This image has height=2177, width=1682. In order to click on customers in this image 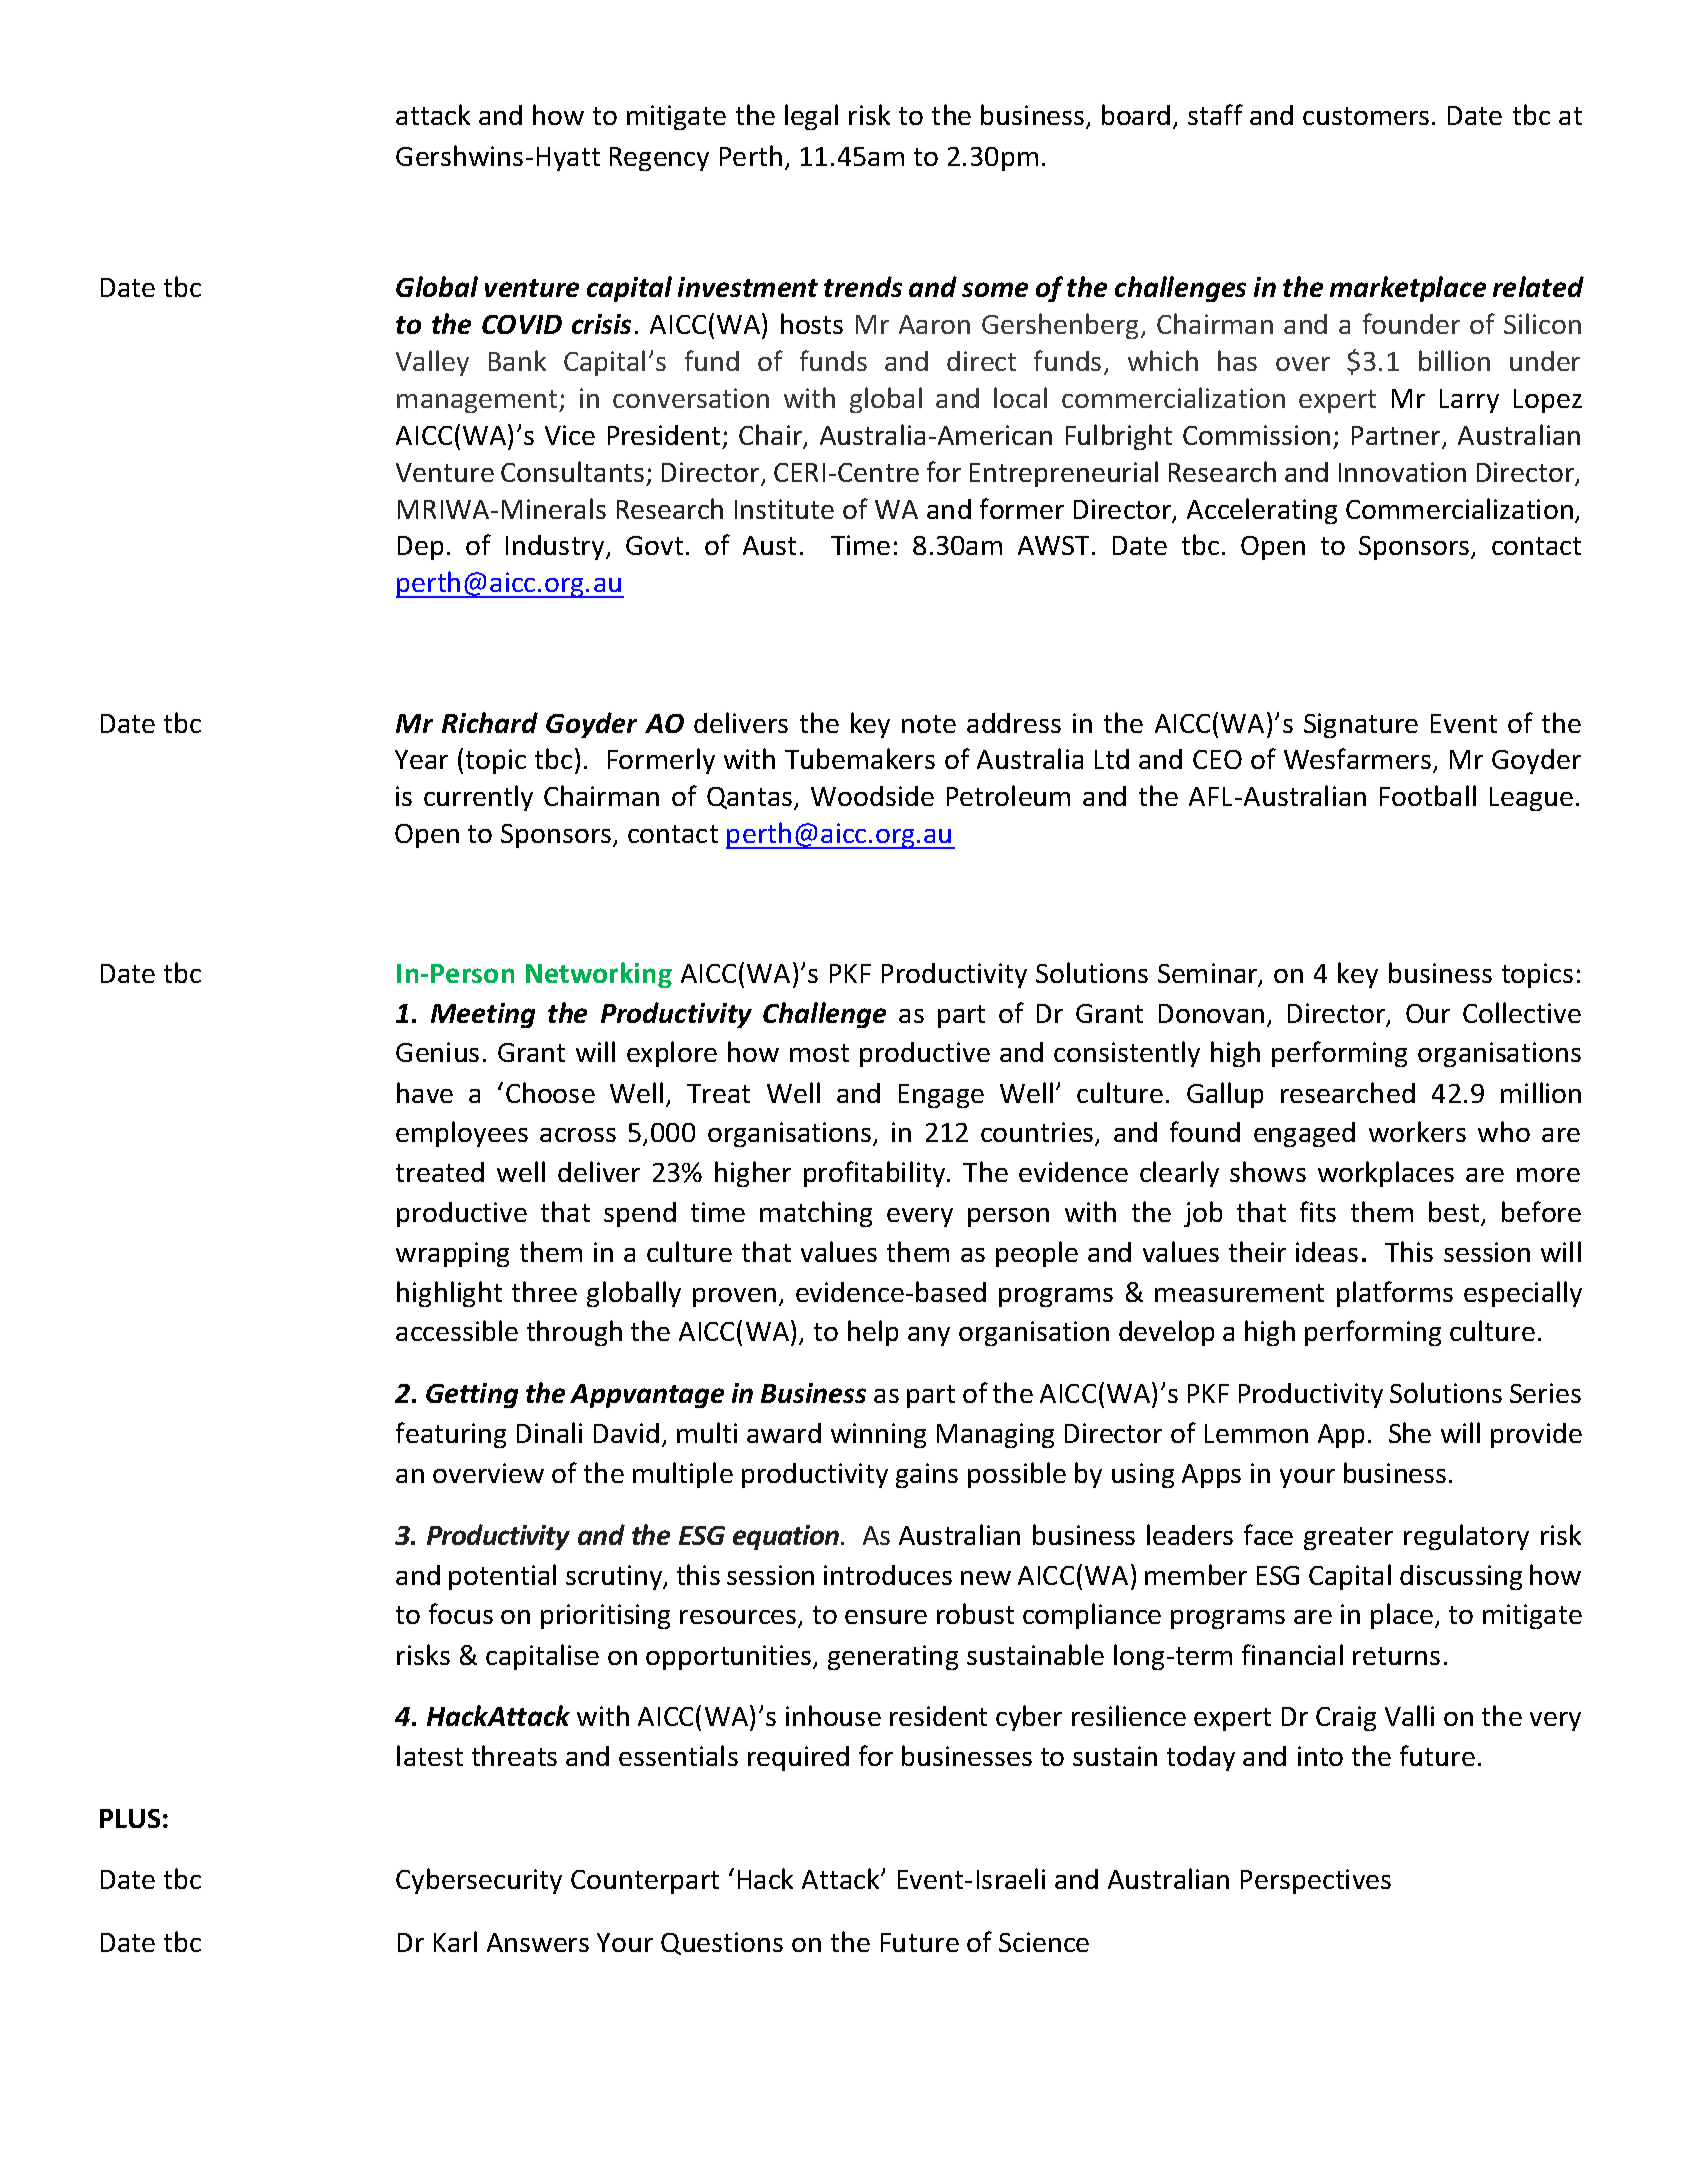, I will do `click(1366, 116)`.
